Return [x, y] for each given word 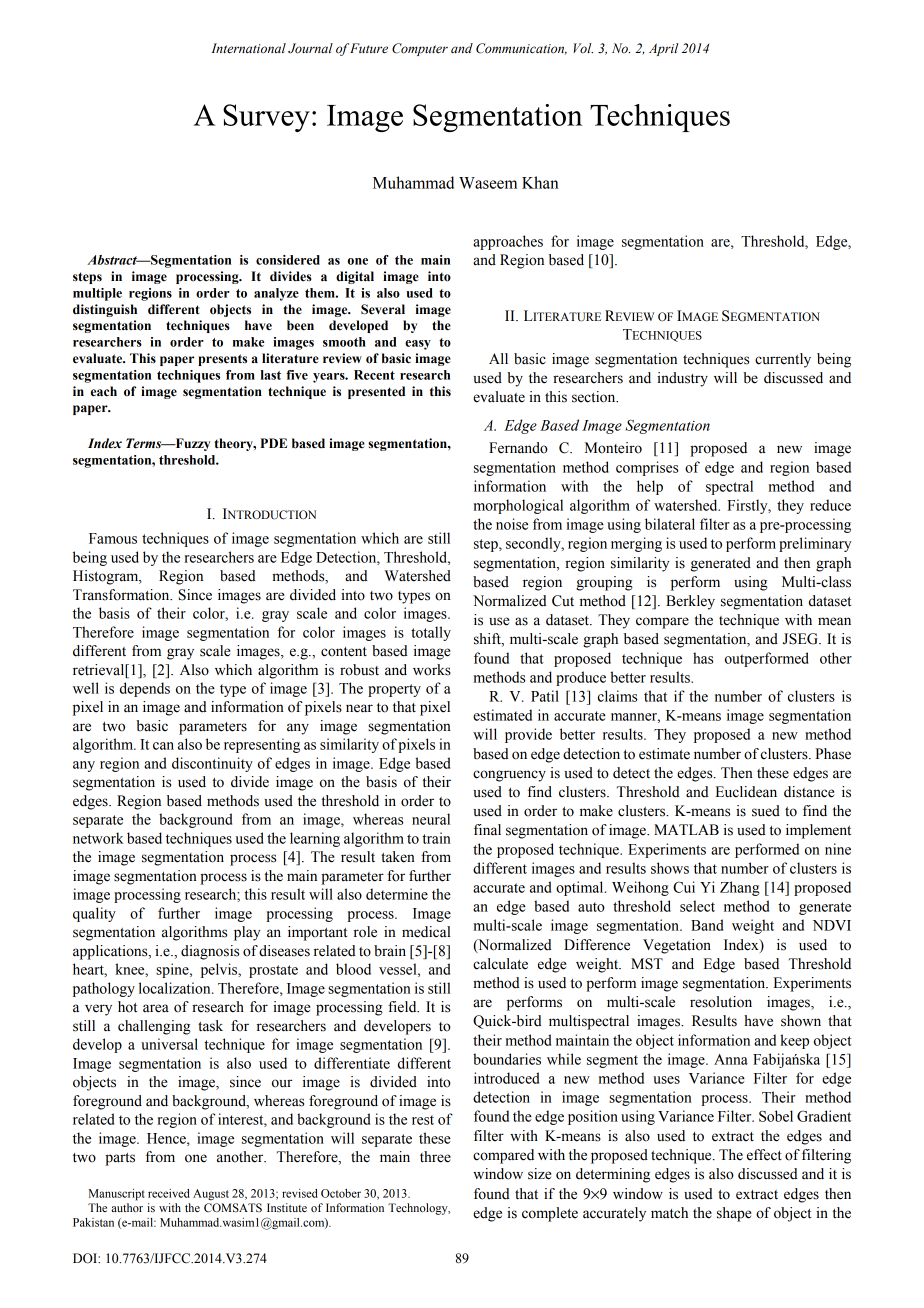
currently [783, 360]
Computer [420, 49]
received [169, 1193]
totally [431, 633]
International [249, 48]
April [663, 49]
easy [418, 345]
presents [222, 360]
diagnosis [210, 952]
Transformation [122, 595]
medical [426, 932]
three [435, 1157]
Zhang [739, 888]
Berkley [690, 602]
